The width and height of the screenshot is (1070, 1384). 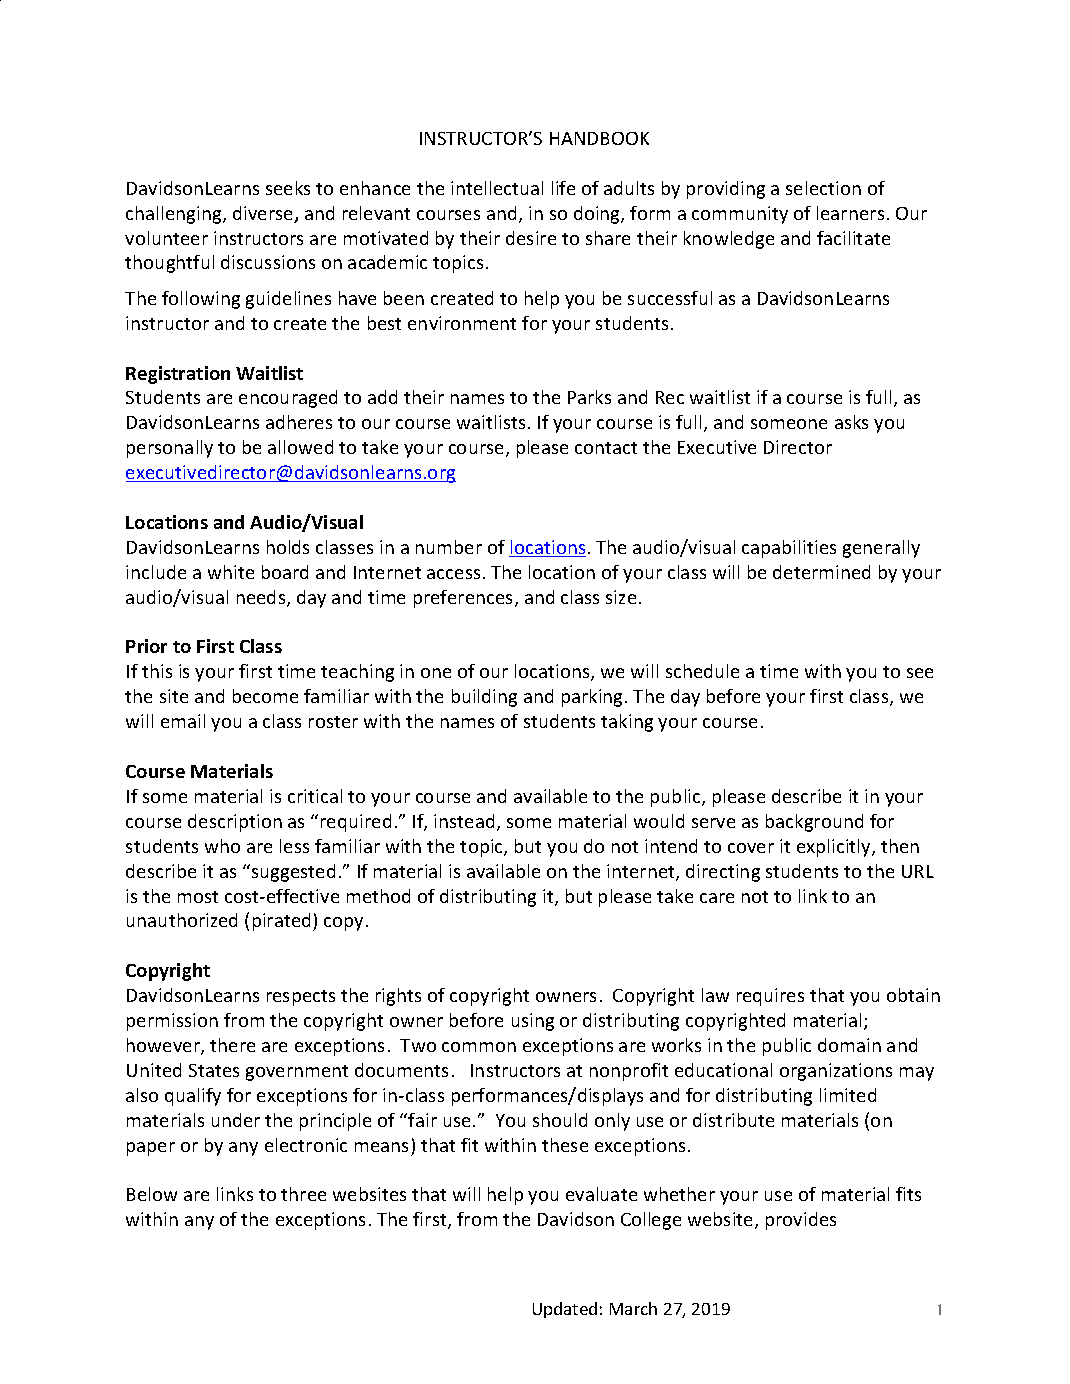 I want to click on intellectual, so click(x=497, y=188).
